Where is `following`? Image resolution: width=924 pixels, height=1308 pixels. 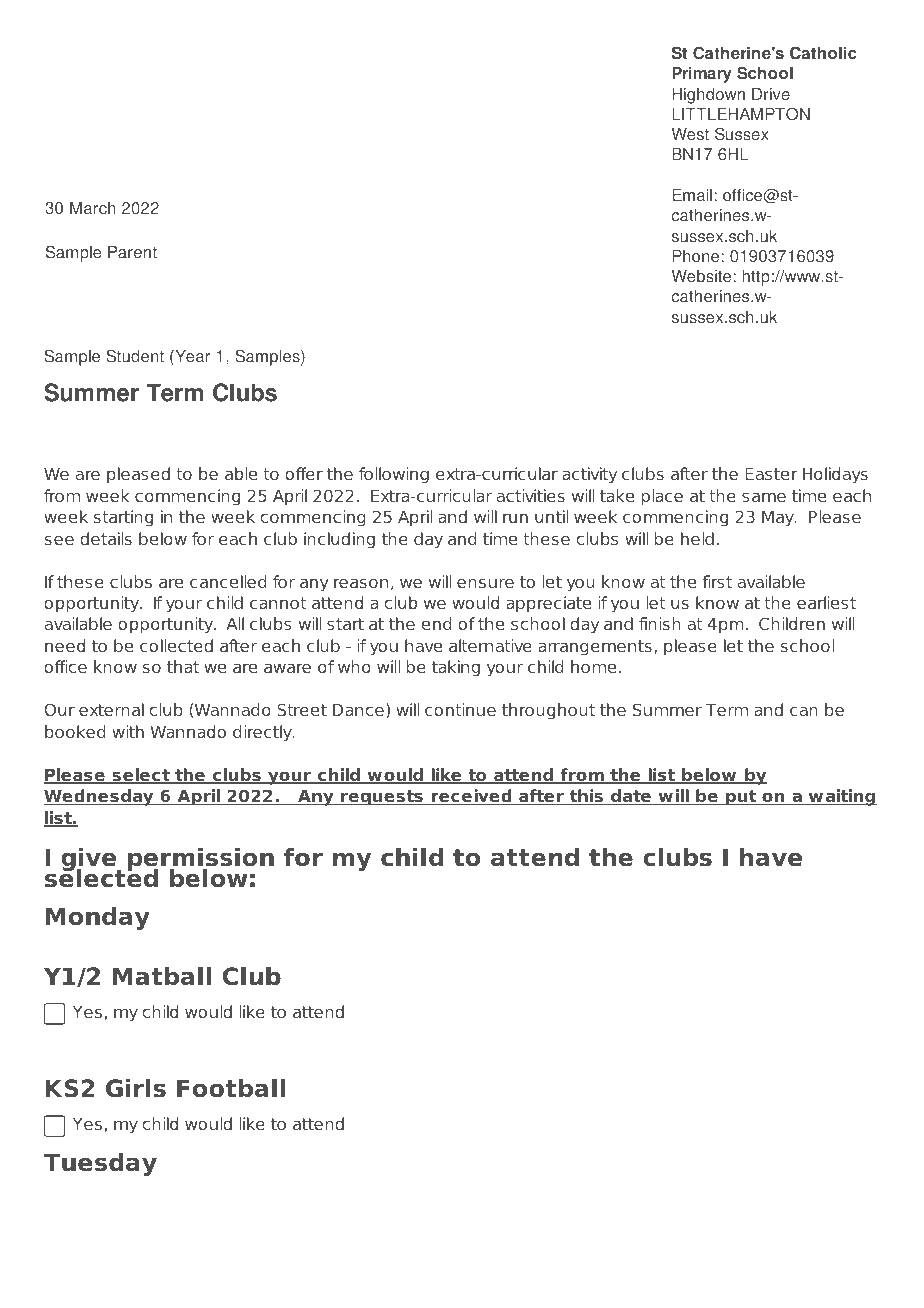
following is located at coordinates (394, 475).
